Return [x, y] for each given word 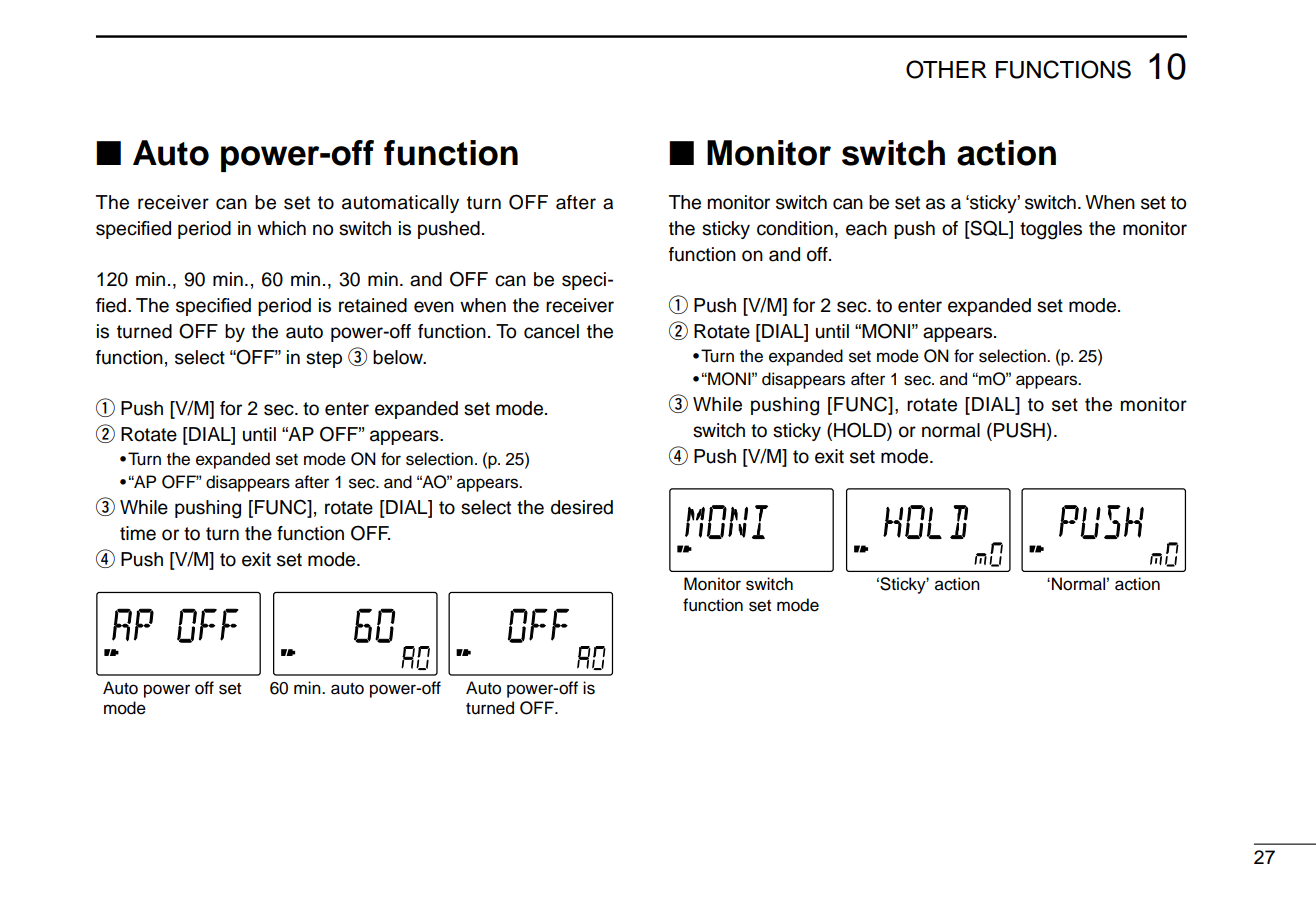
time [138, 533]
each [866, 228]
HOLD [861, 431]
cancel [551, 331]
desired [582, 507]
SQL [989, 229]
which [281, 228]
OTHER [946, 69]
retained [373, 305]
